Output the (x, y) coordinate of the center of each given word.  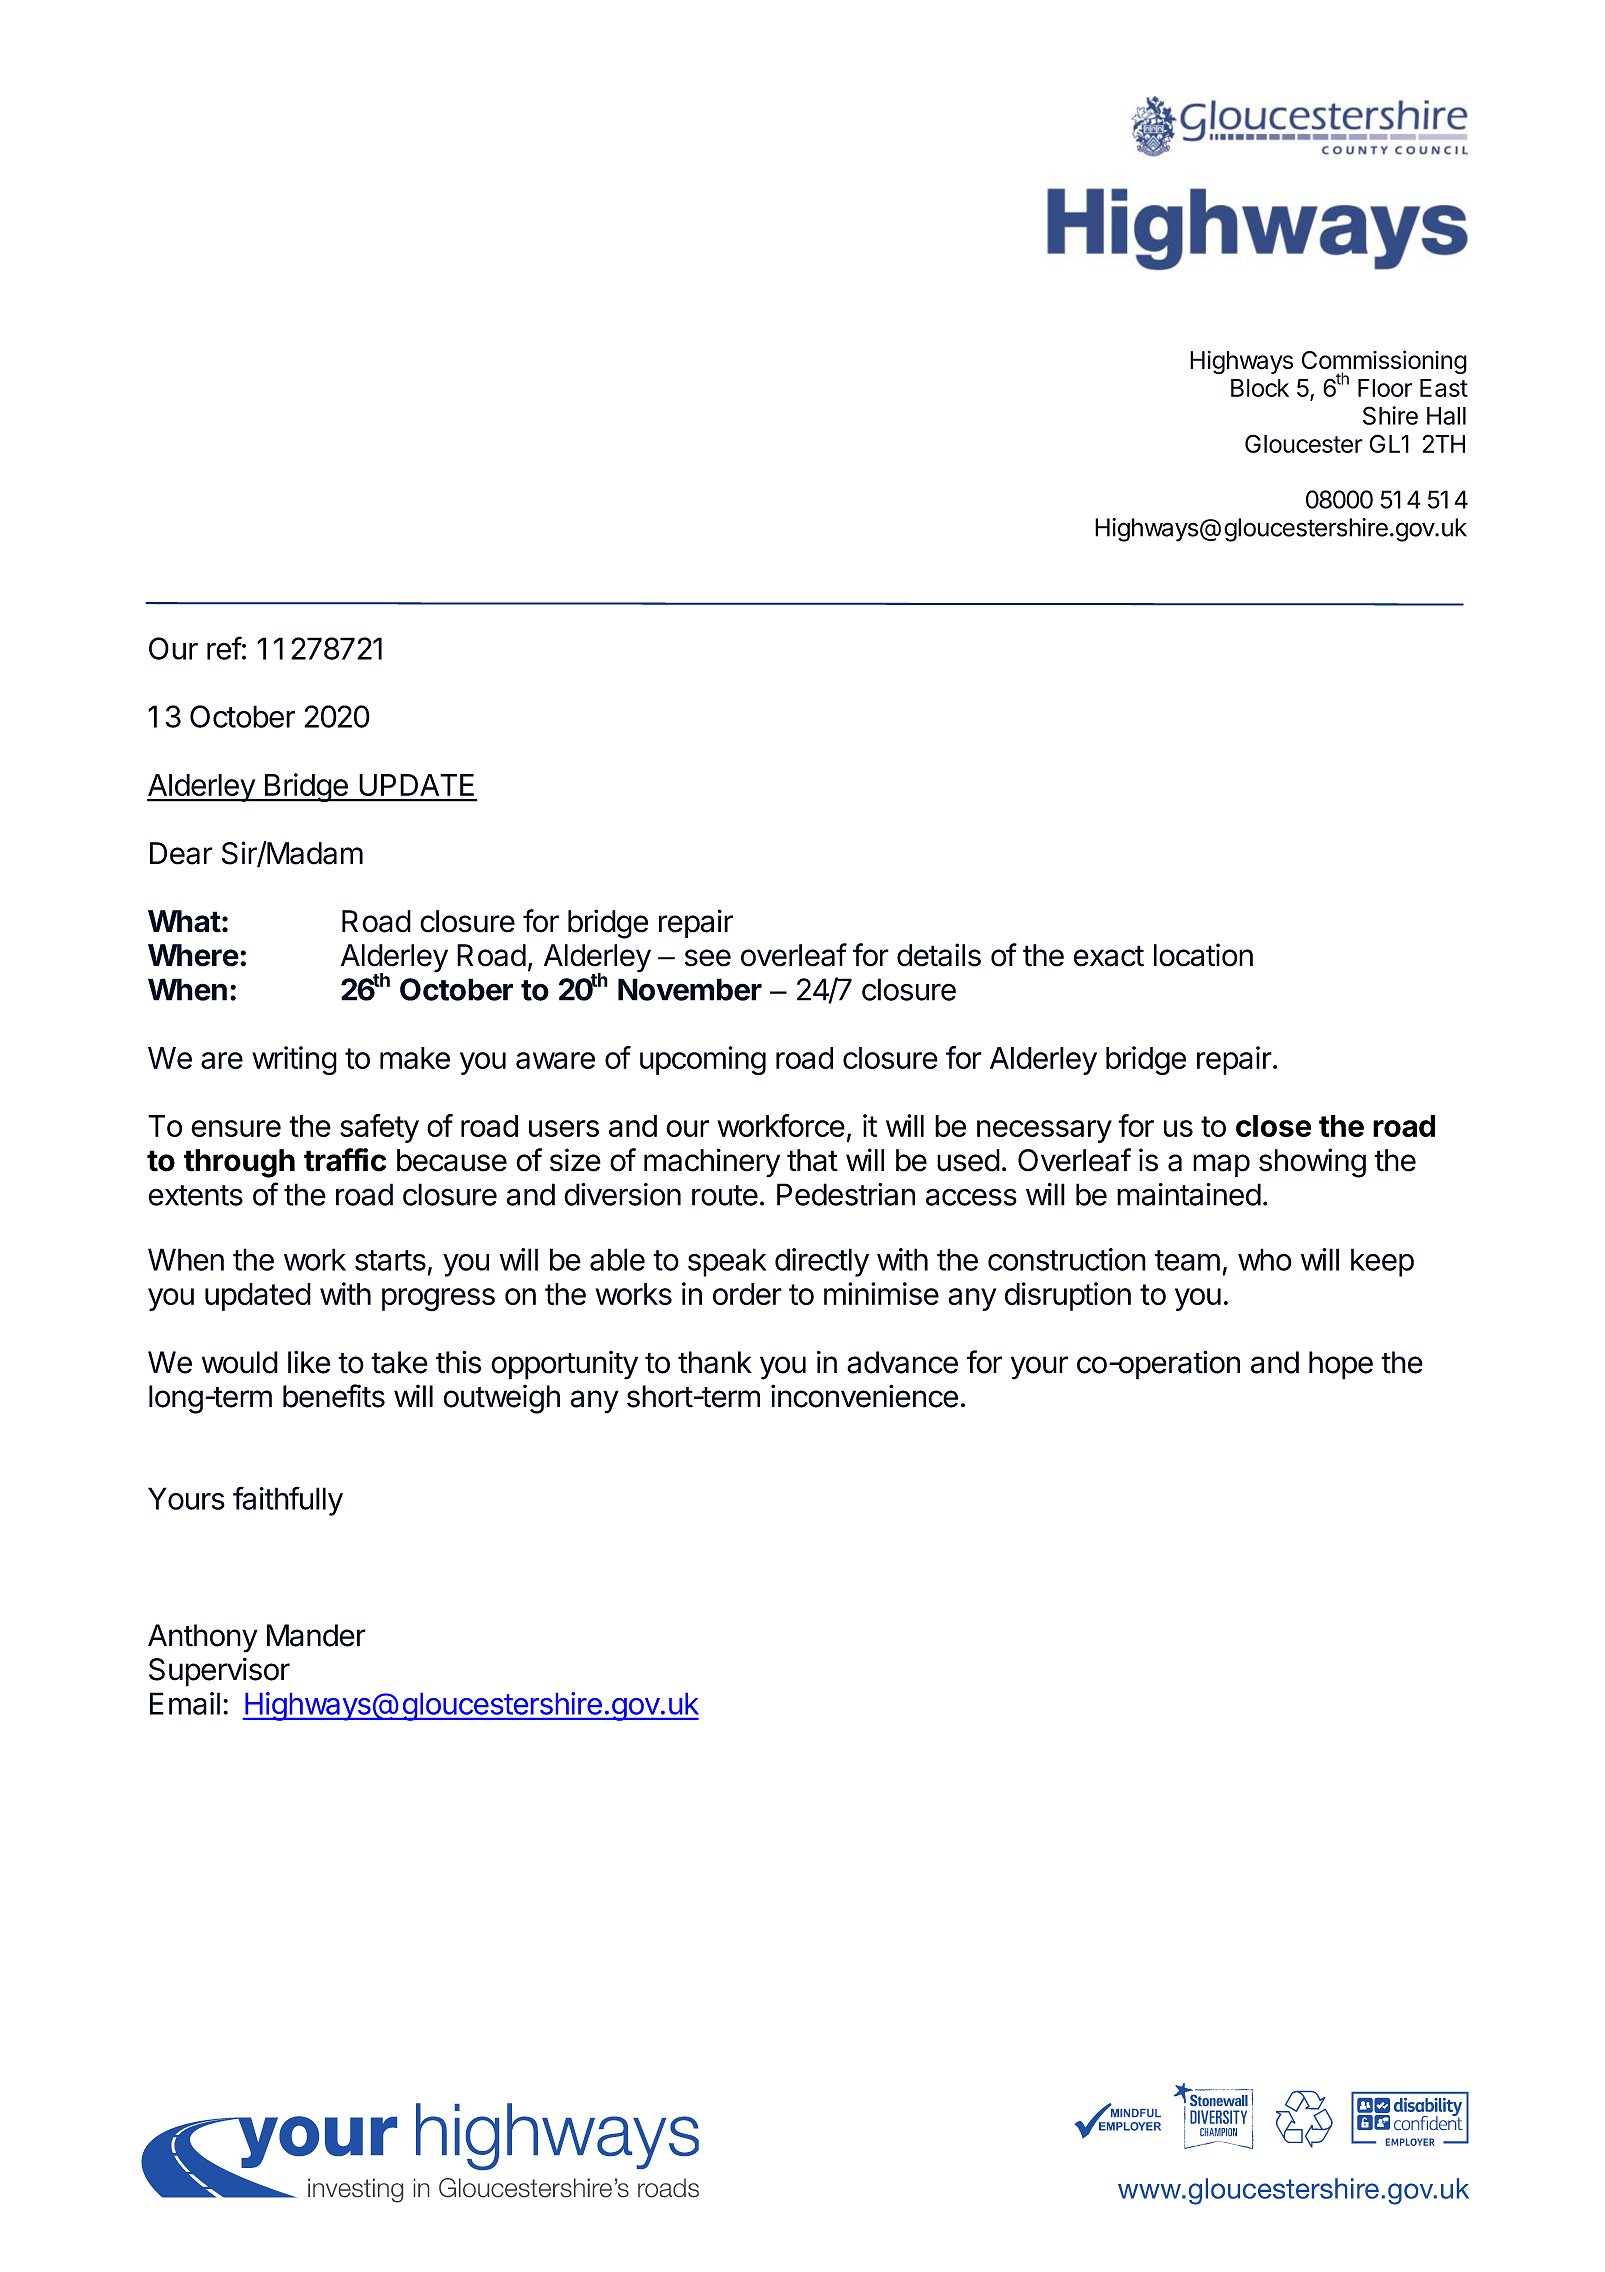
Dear (181, 853)
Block (1260, 388)
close (1273, 1126)
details (939, 955)
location (1203, 955)
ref (224, 648)
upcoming (703, 1060)
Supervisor (219, 1672)
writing (294, 1060)
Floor (1385, 388)
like (309, 1362)
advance (902, 1362)
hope (1341, 1365)
